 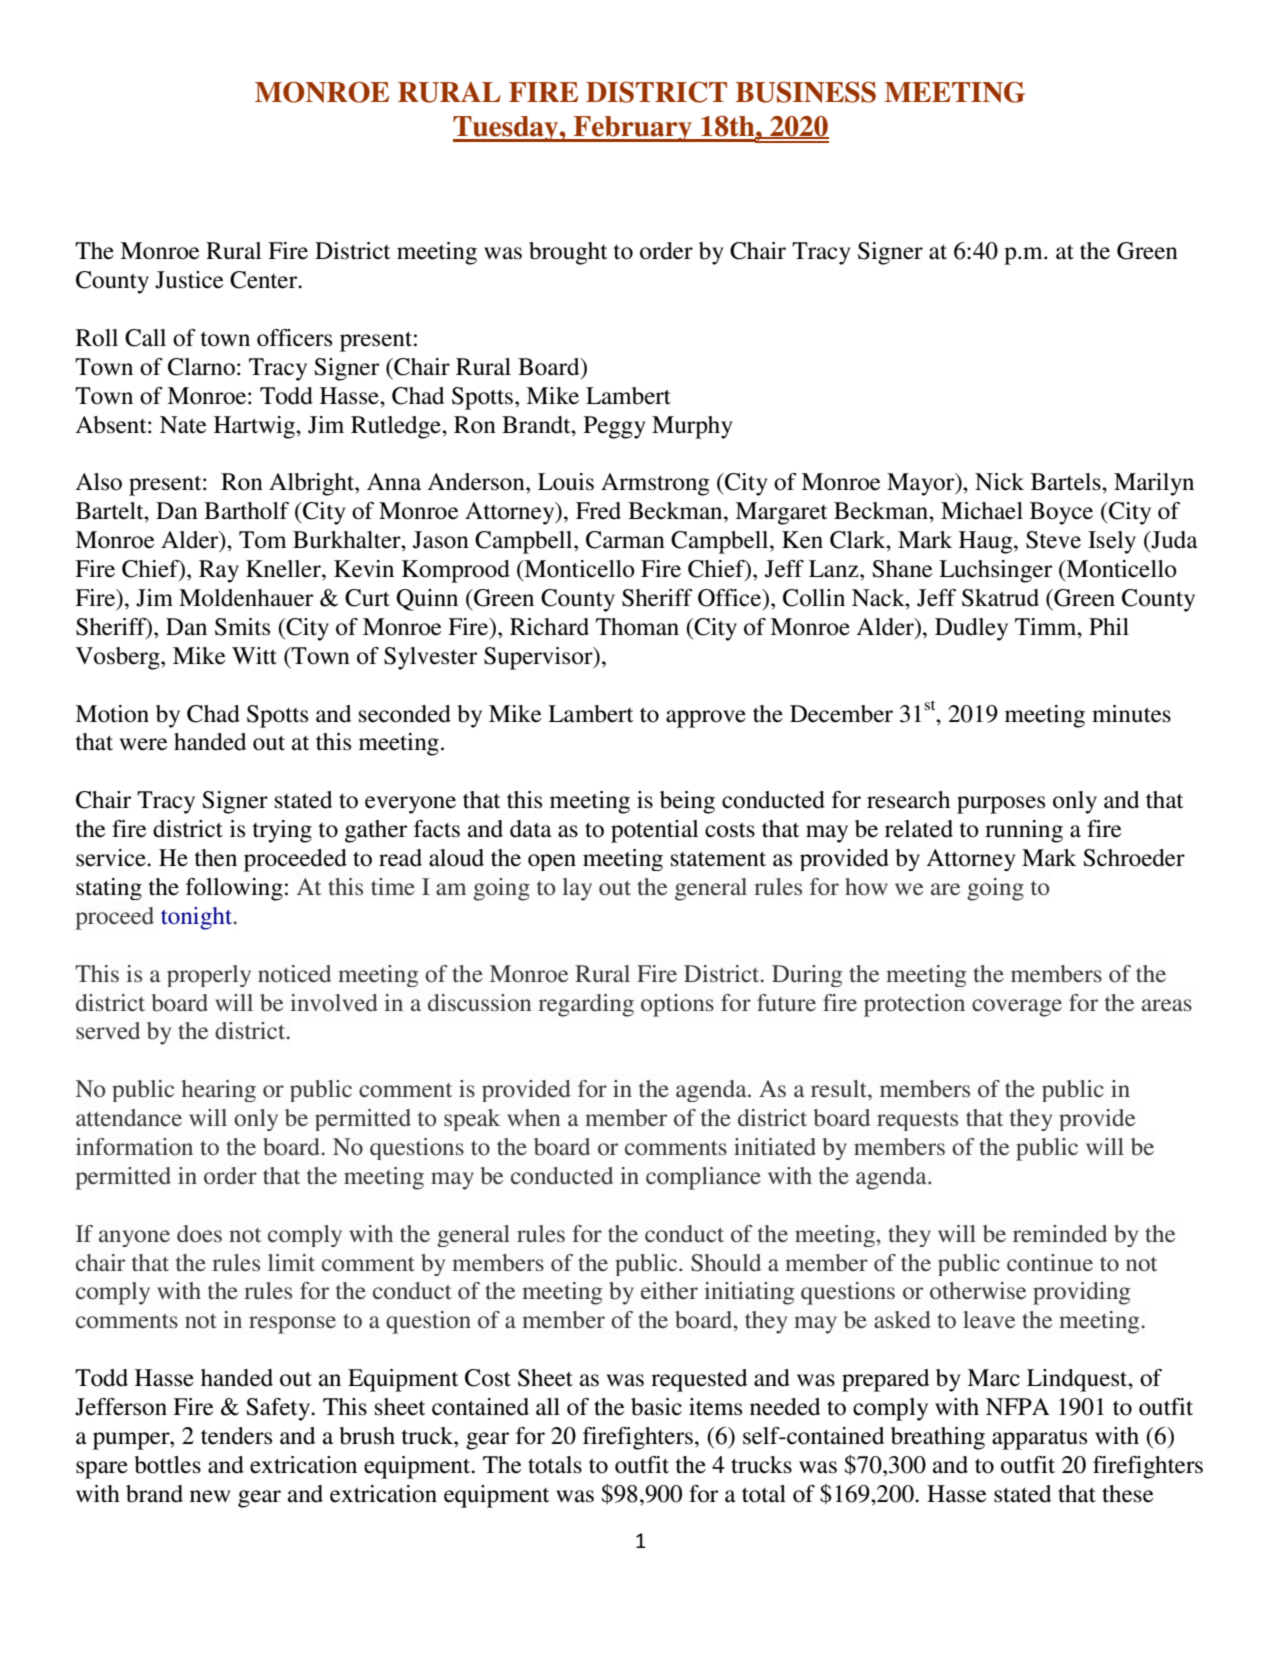 What do you see at coordinates (598, 511) in the screenshot?
I see `Fred` at bounding box center [598, 511].
